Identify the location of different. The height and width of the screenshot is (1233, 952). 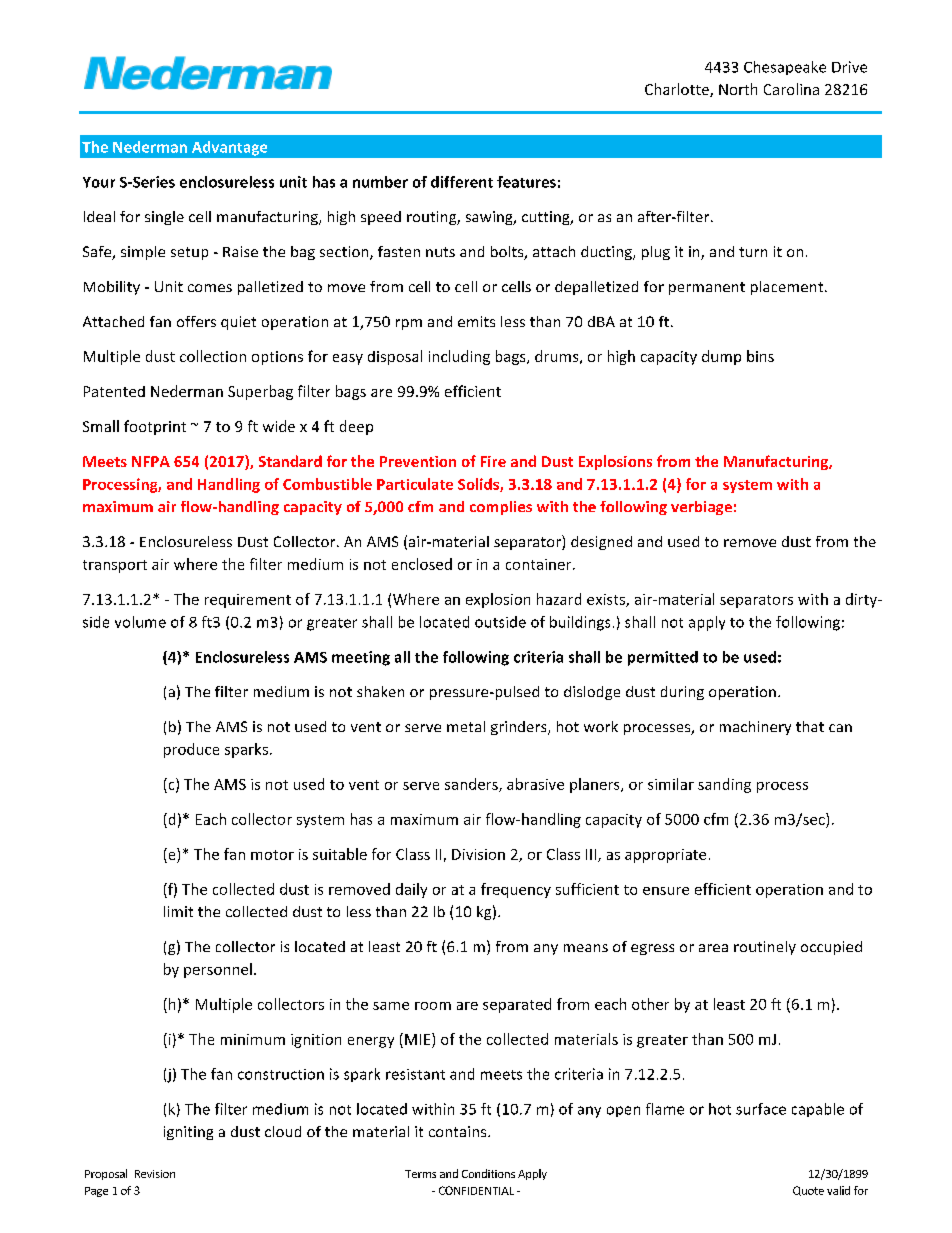
(462, 182).
